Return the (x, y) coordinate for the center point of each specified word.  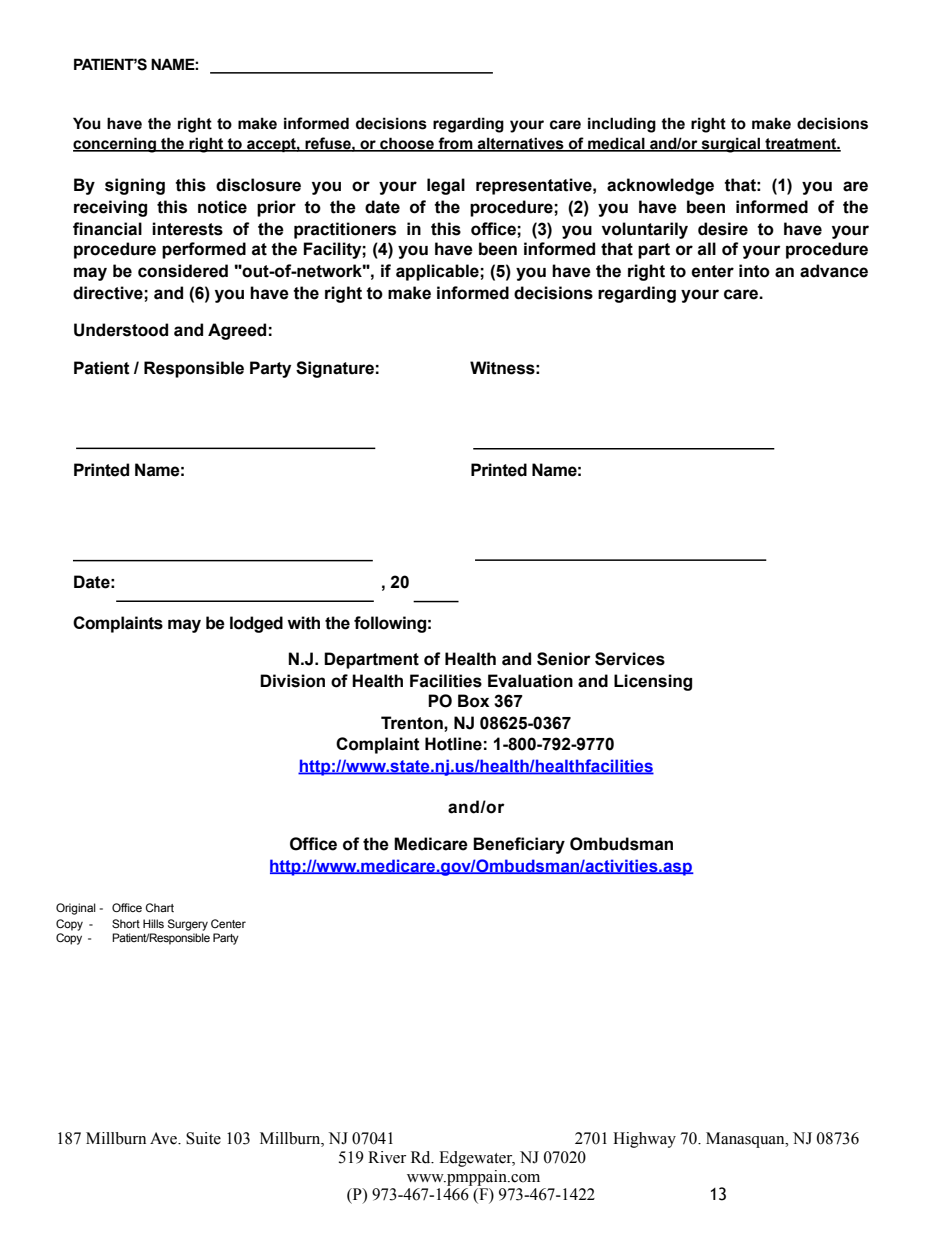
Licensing (653, 682)
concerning (115, 145)
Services (630, 659)
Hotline (453, 744)
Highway (644, 1140)
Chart (159, 907)
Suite (203, 1138)
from (455, 144)
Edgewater (477, 1159)
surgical (731, 145)
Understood (121, 330)
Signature (335, 369)
